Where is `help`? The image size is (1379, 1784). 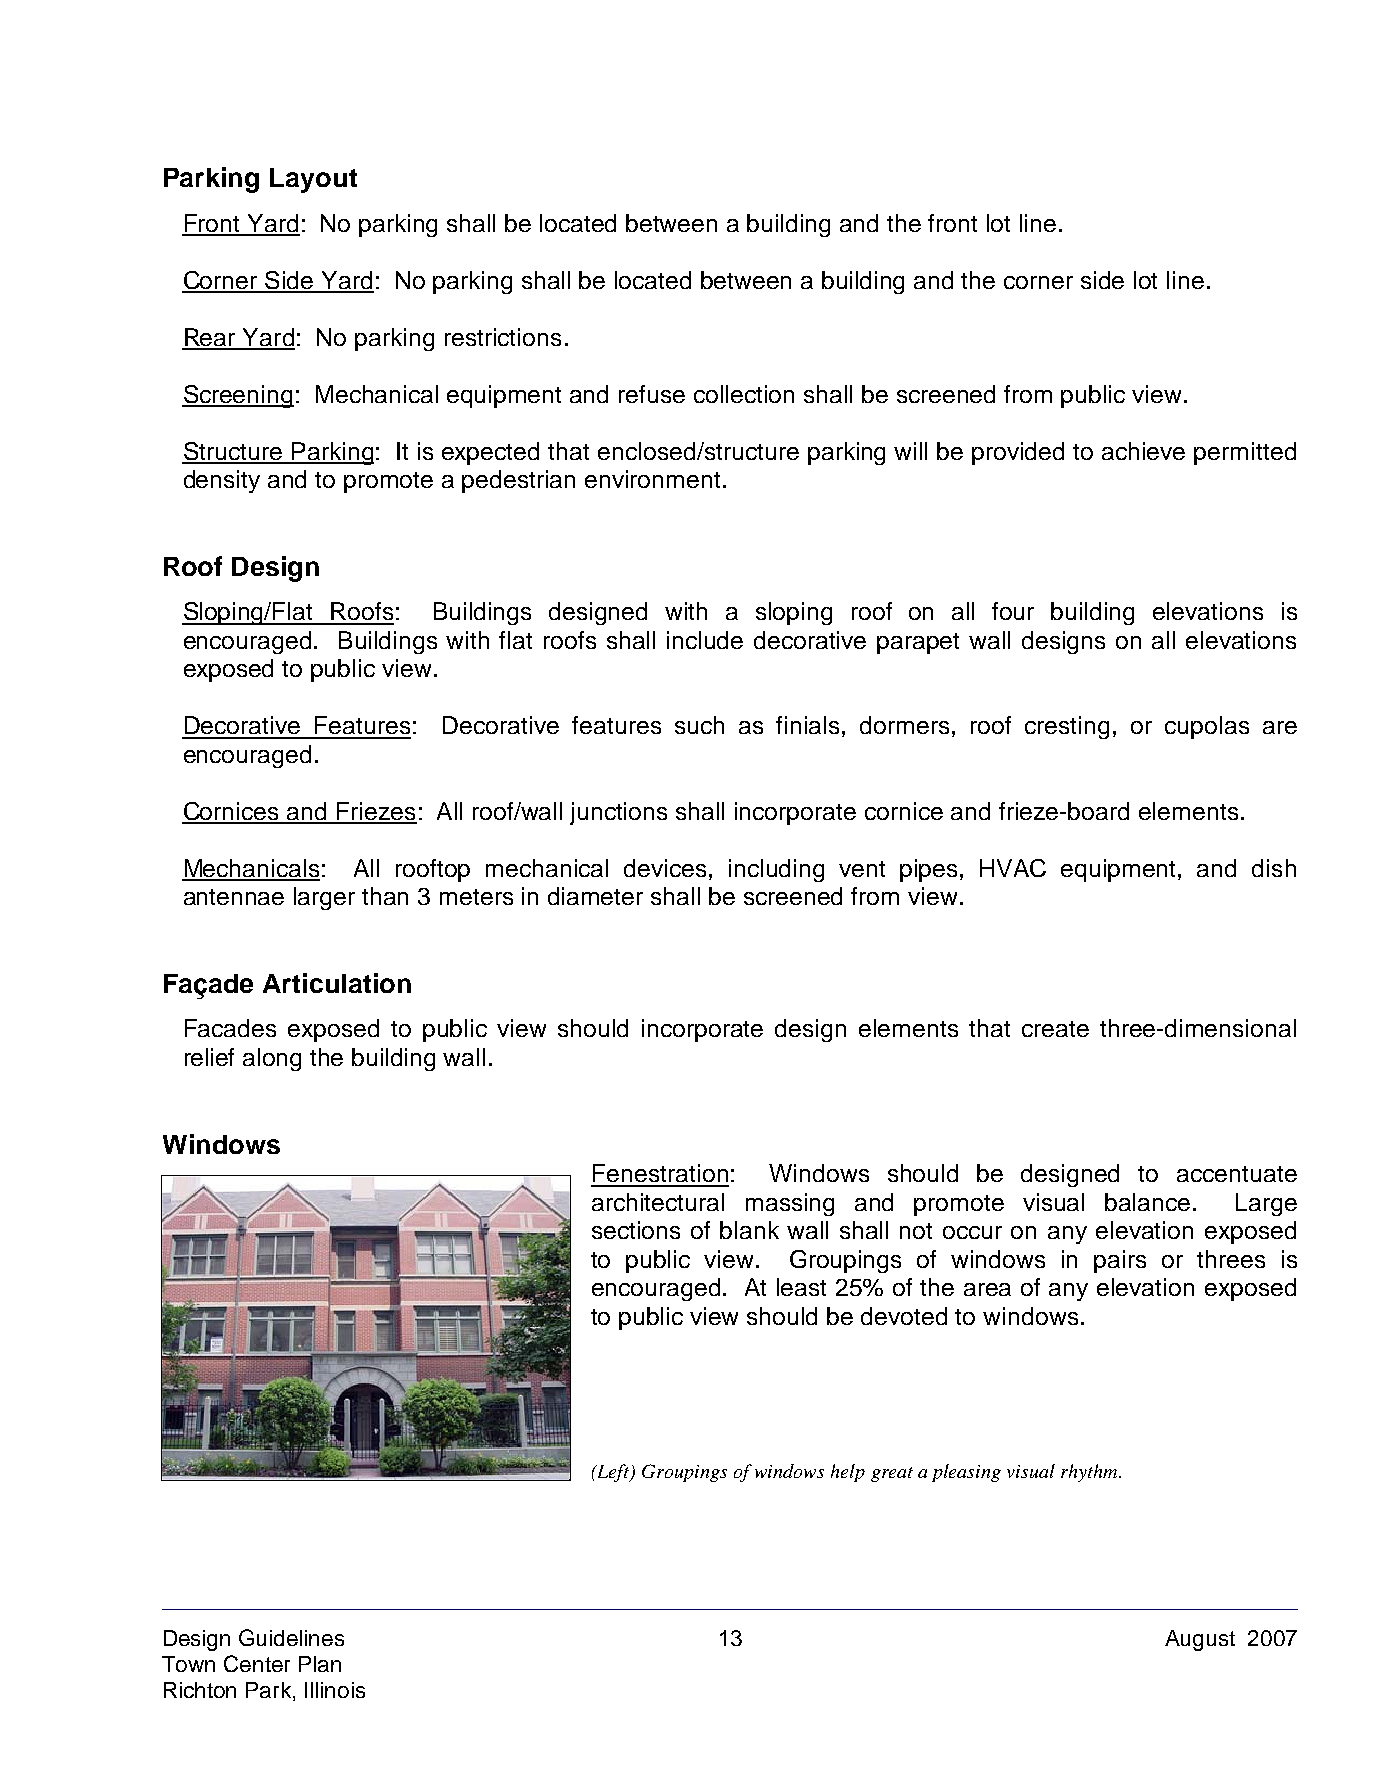 help is located at coordinates (848, 1473).
